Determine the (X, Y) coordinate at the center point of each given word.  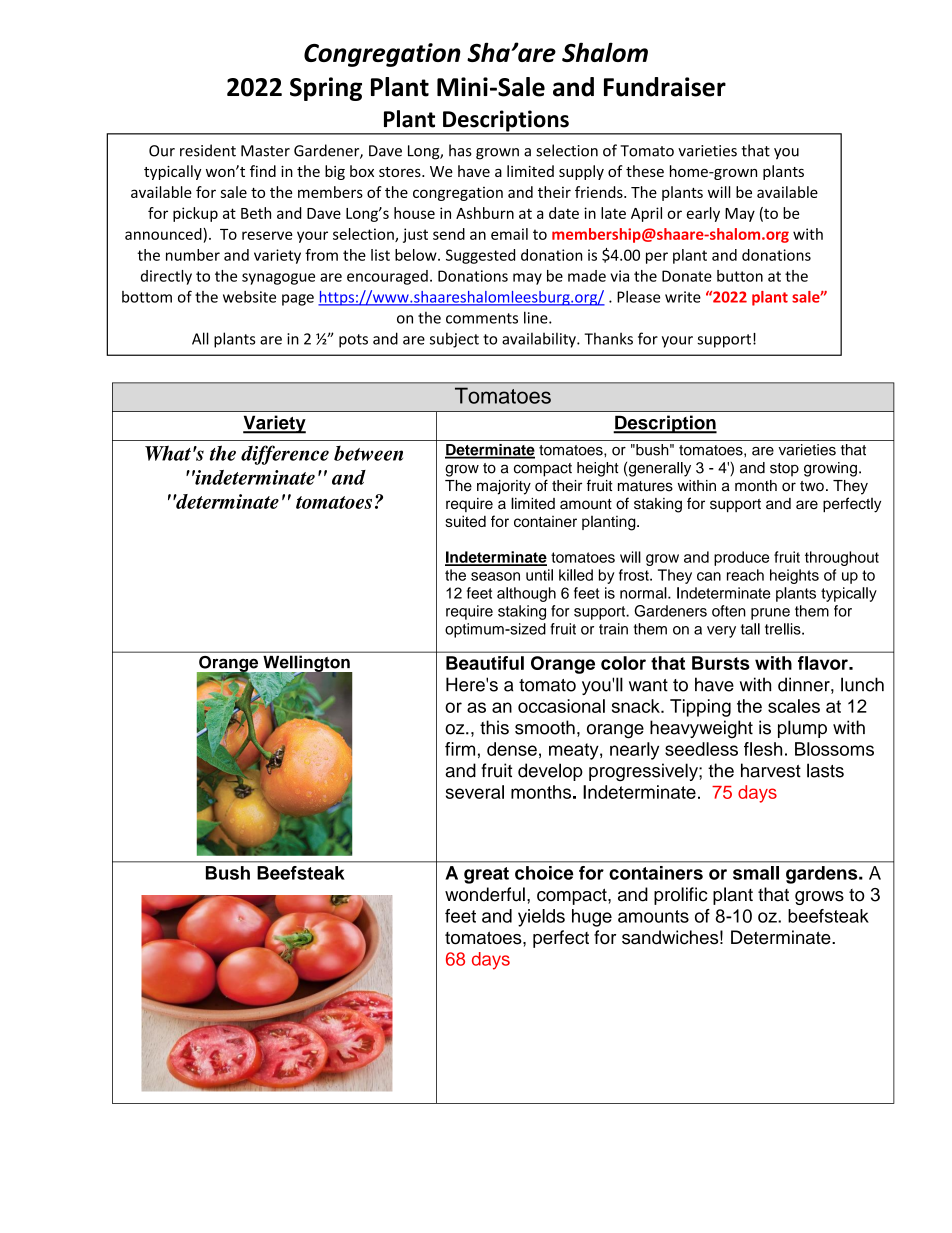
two (812, 486)
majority (504, 487)
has (460, 150)
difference (285, 455)
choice (544, 873)
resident (208, 150)
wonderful (485, 894)
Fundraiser (665, 87)
